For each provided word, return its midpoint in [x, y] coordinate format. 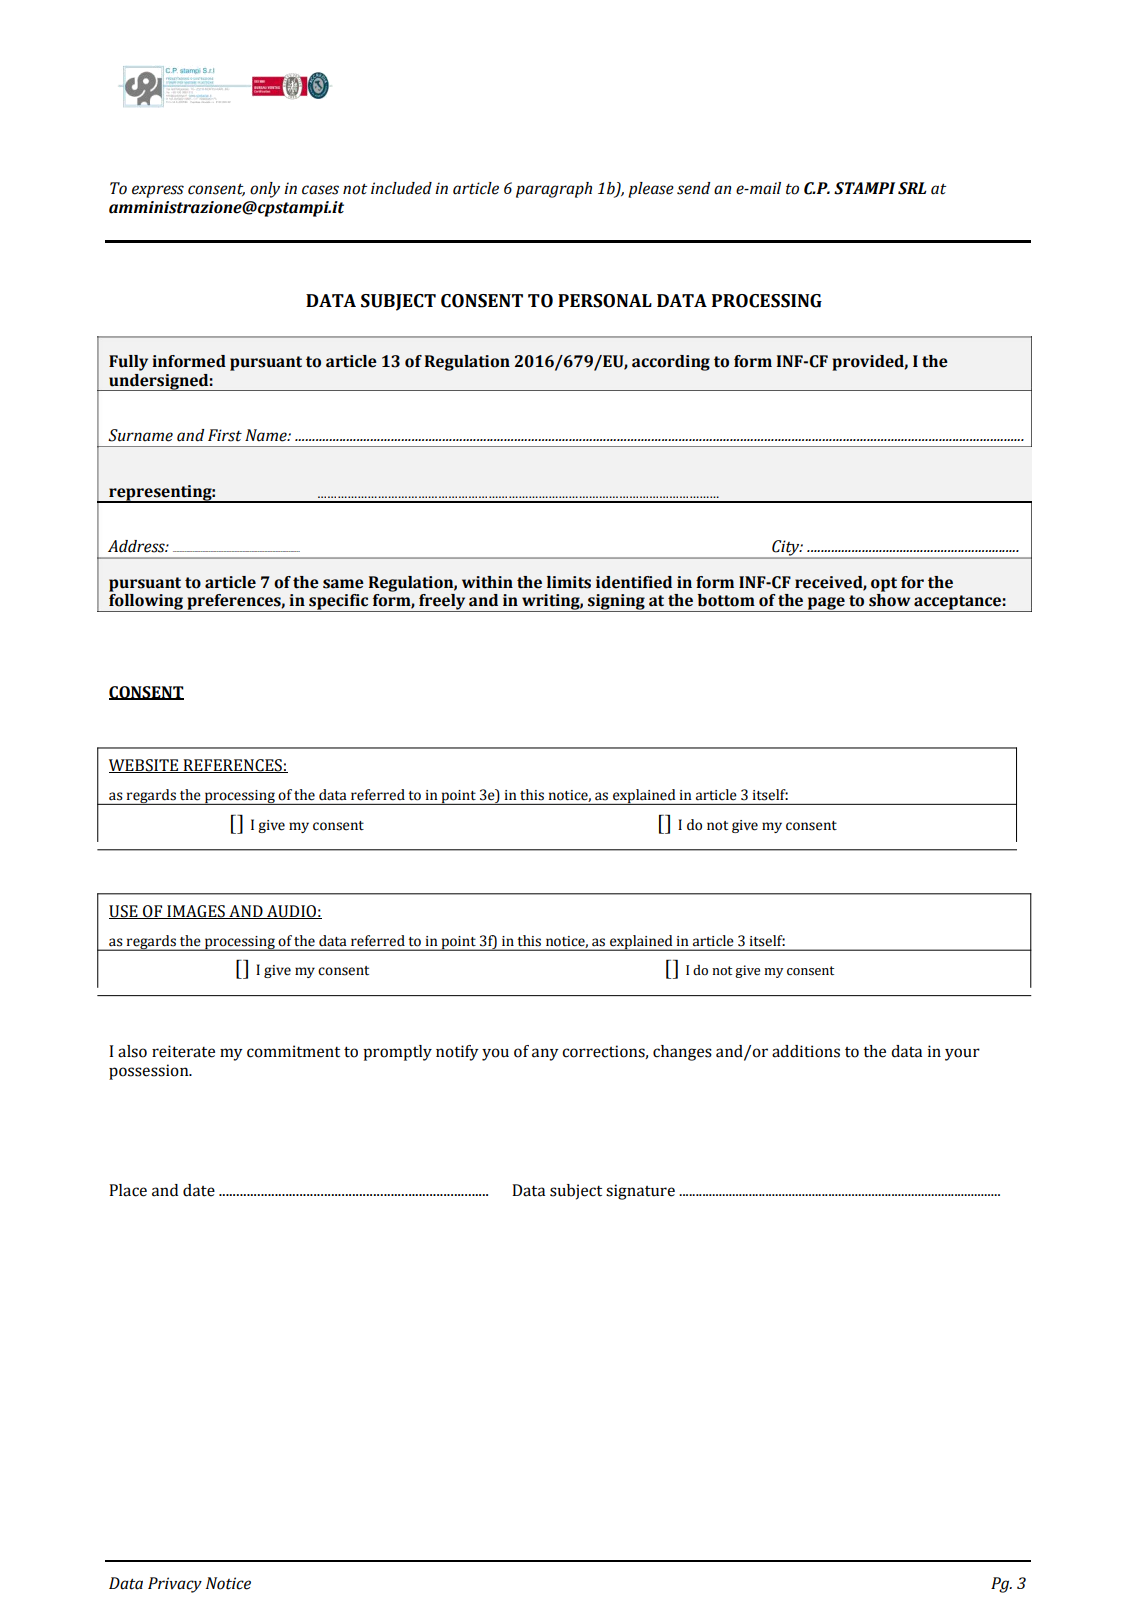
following [146, 603]
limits [569, 582]
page [826, 604]
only [265, 190]
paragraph [554, 190]
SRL [912, 188]
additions [806, 1051]
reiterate [183, 1051]
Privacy [175, 1585]
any [545, 1054]
